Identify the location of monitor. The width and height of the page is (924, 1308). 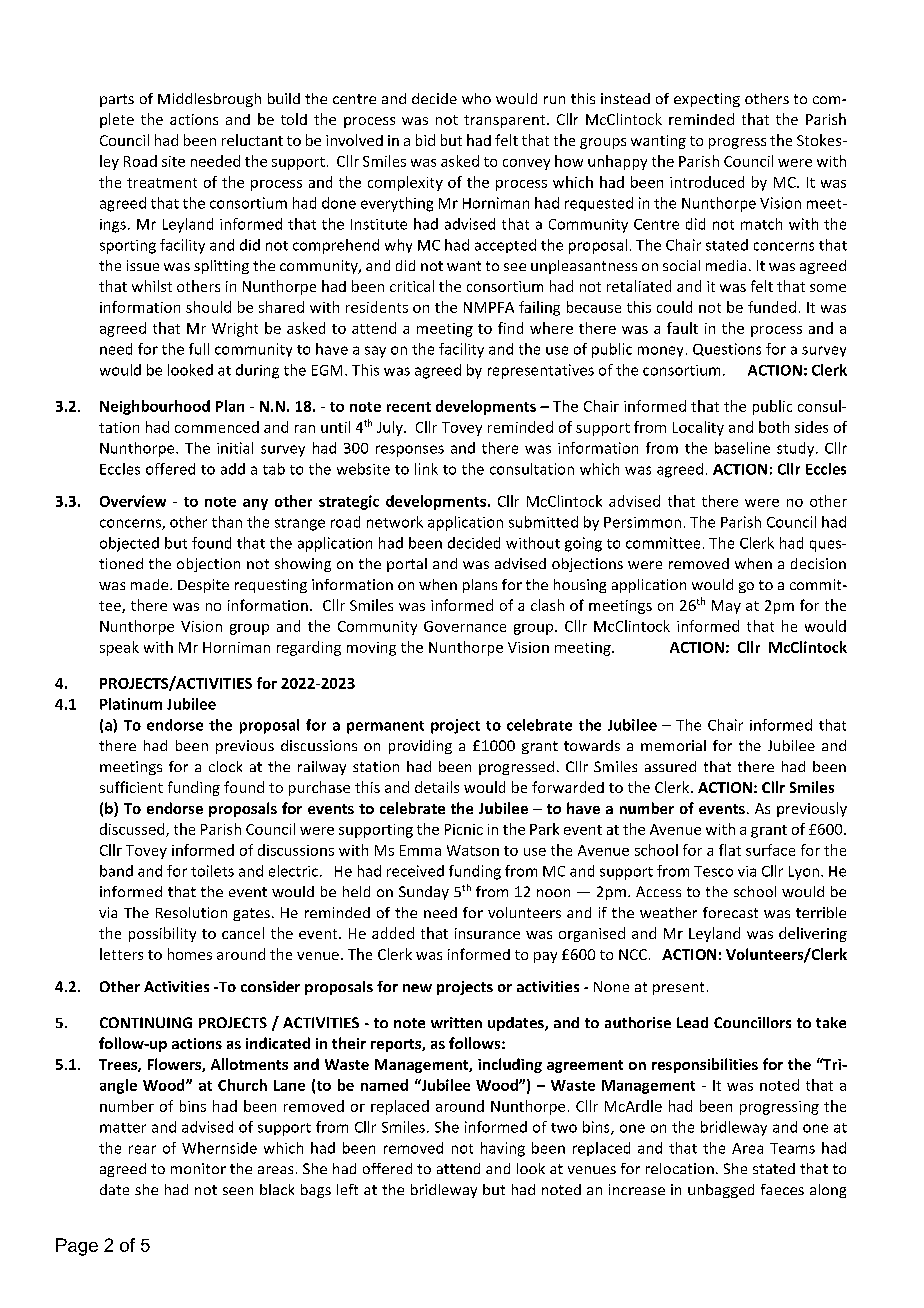
(198, 1168).
